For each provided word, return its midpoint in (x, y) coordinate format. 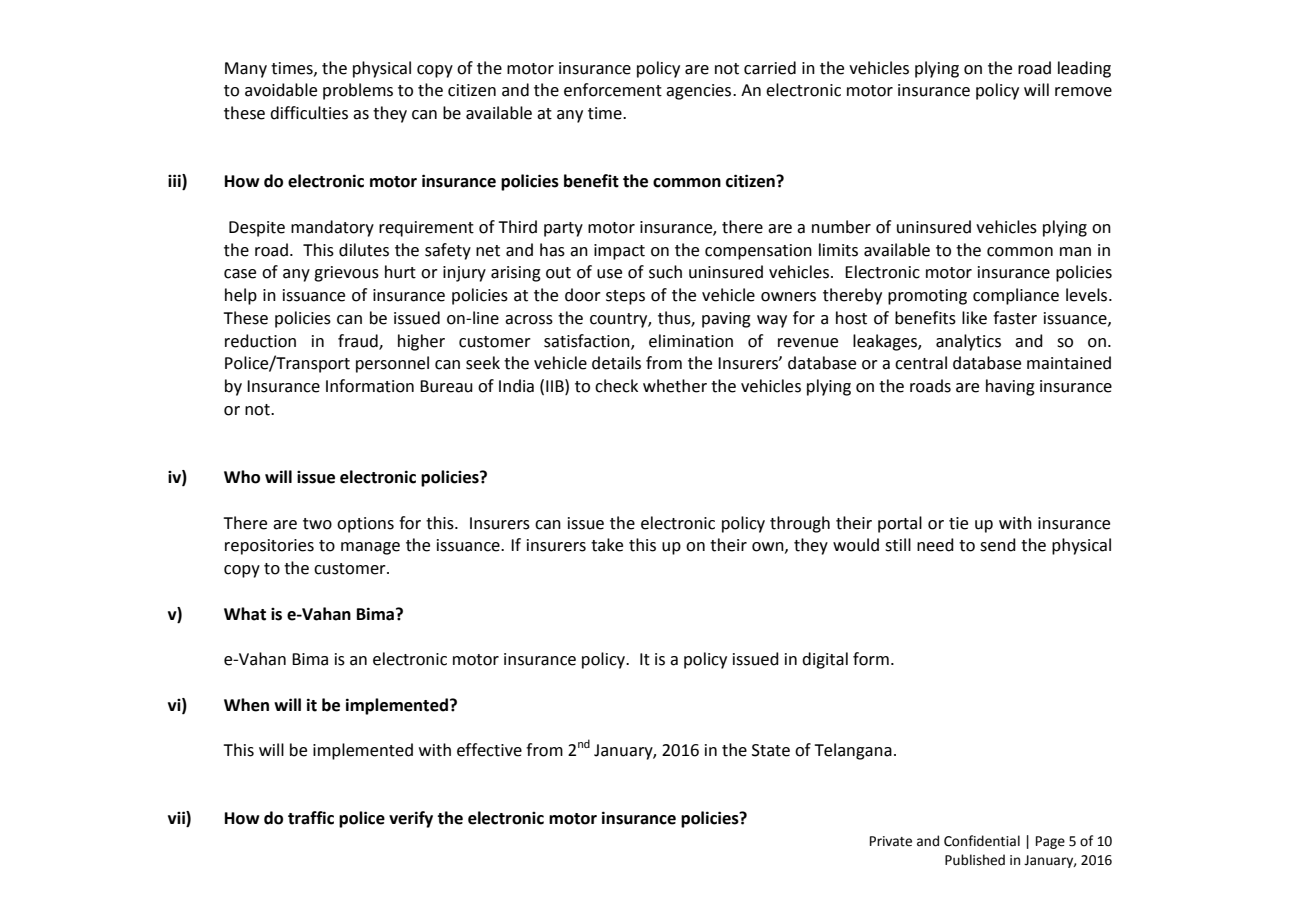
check (616, 386)
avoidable (281, 90)
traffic (311, 818)
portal (900, 524)
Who (242, 477)
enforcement (613, 90)
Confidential (982, 841)
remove (1083, 92)
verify (411, 819)
